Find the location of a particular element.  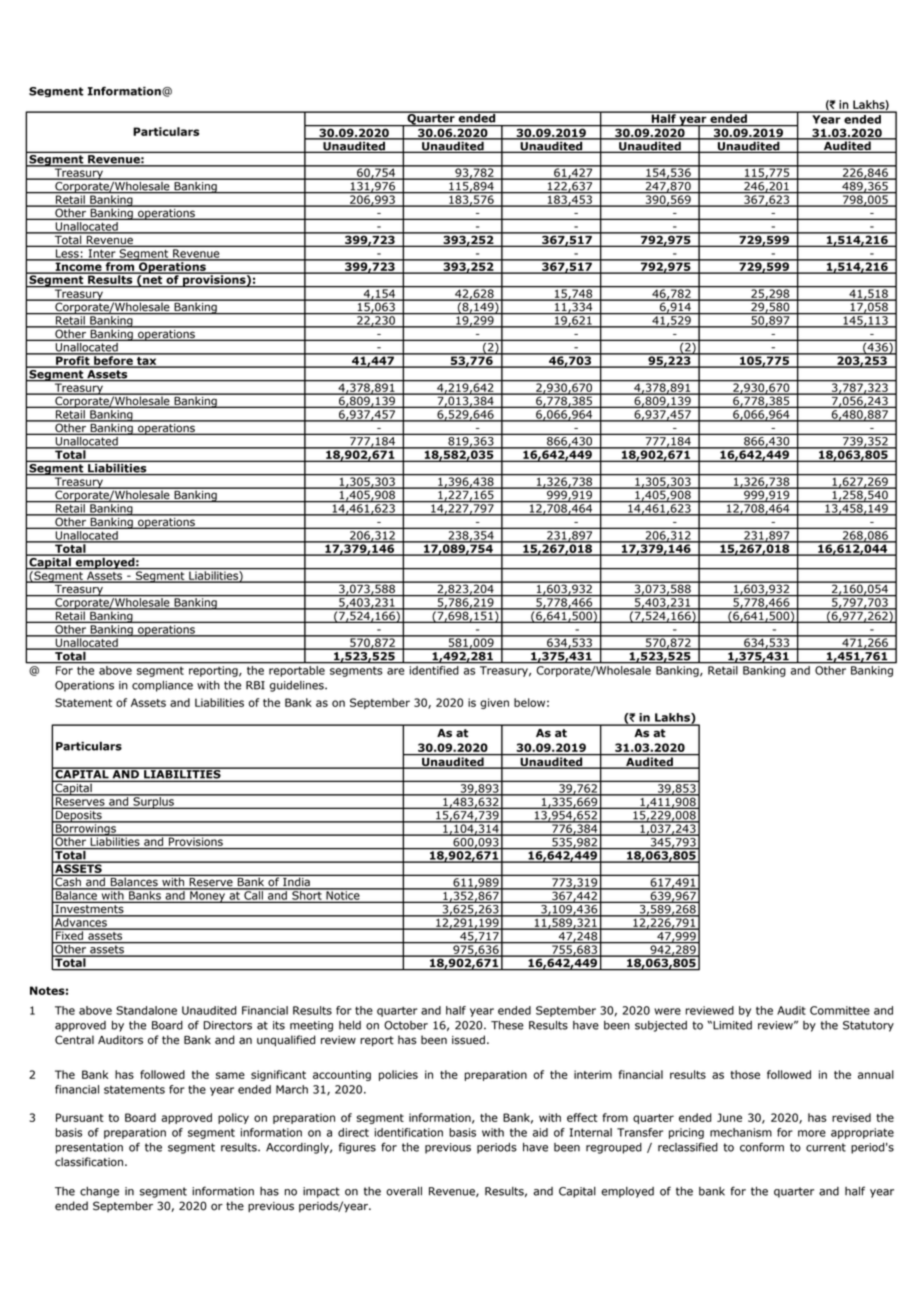

identified is located at coordinates (434, 670).
